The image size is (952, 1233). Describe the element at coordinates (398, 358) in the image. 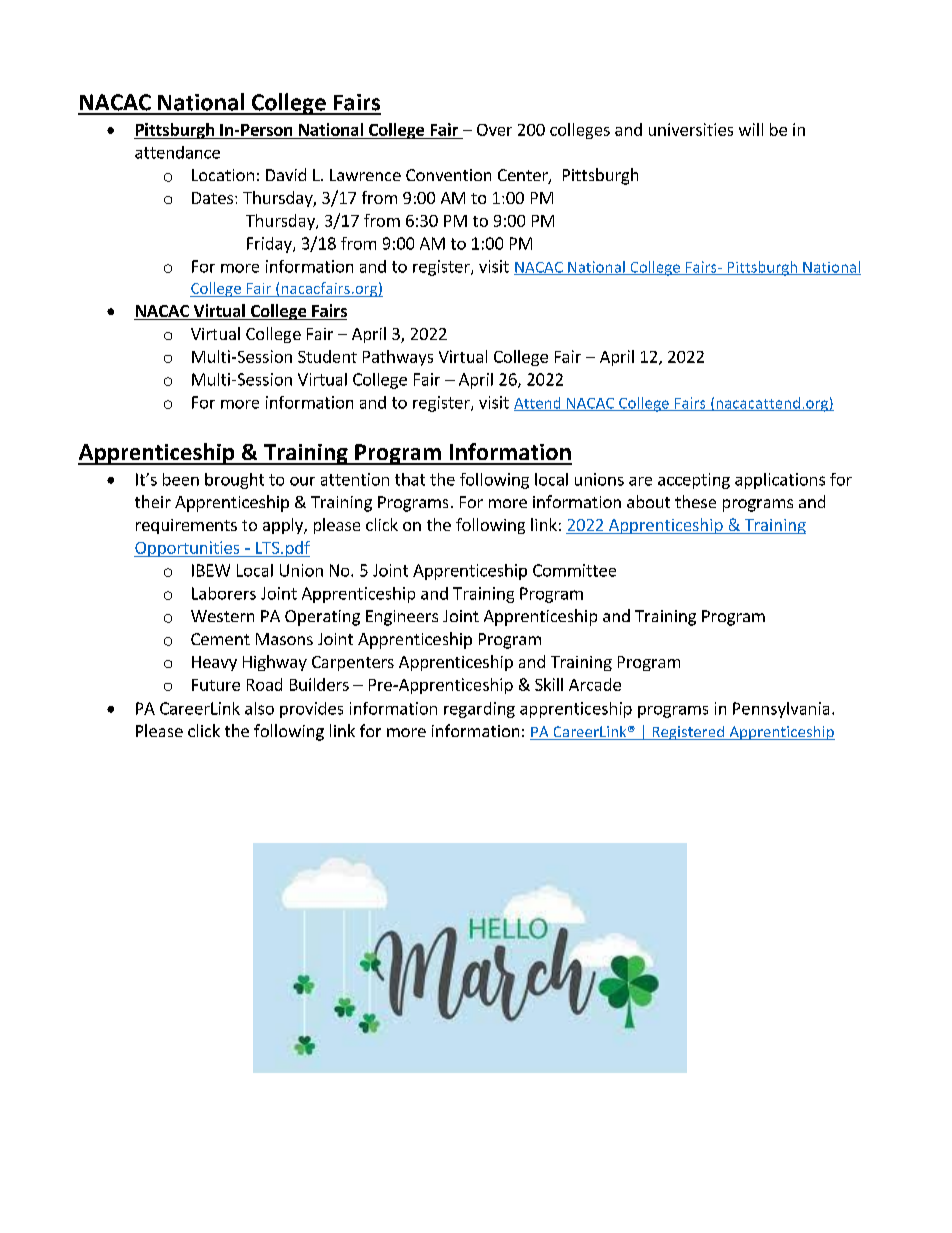

I see `Pathways` at that location.
